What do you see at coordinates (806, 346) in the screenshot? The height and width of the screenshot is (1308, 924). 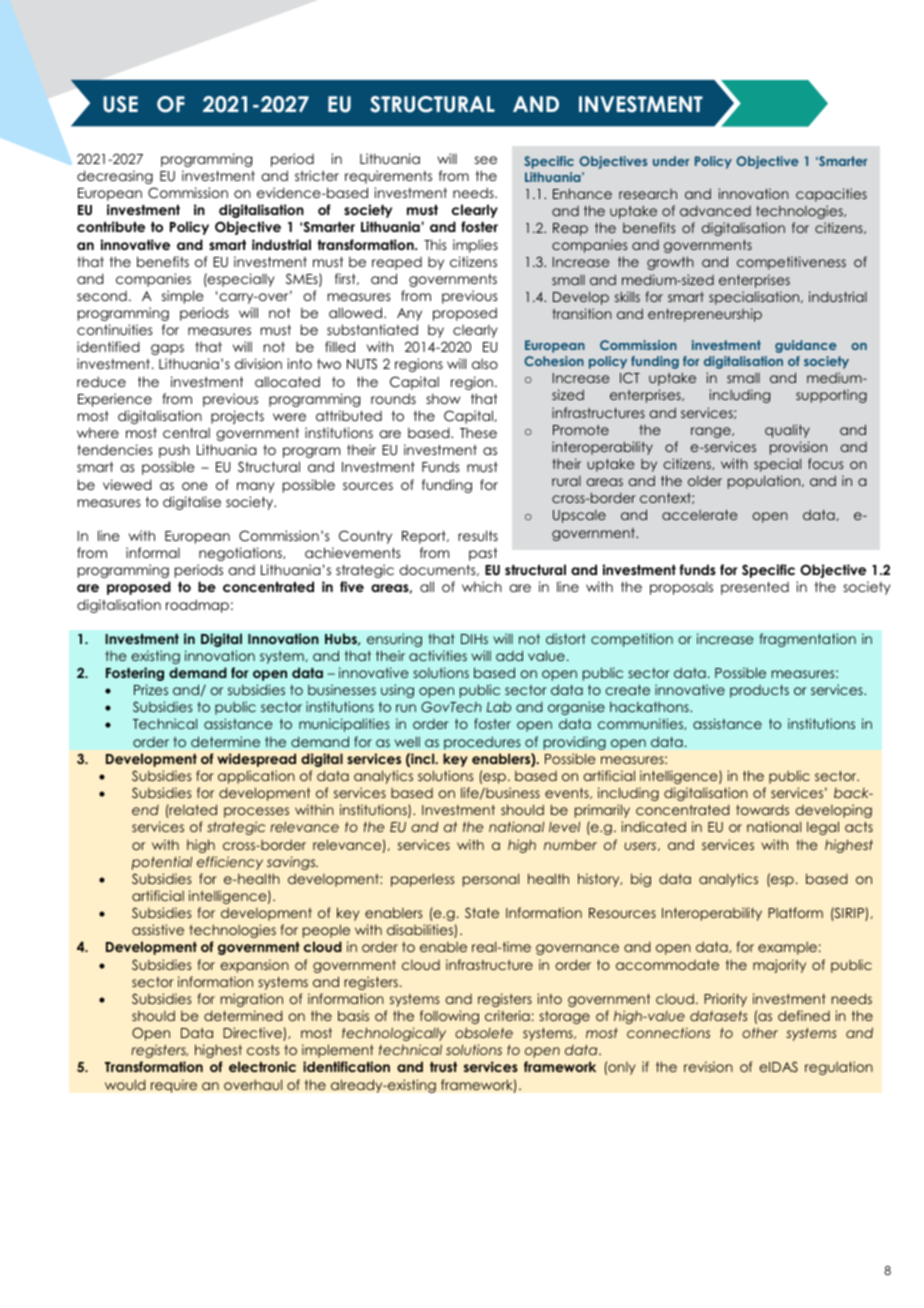 I see `guidance` at bounding box center [806, 346].
